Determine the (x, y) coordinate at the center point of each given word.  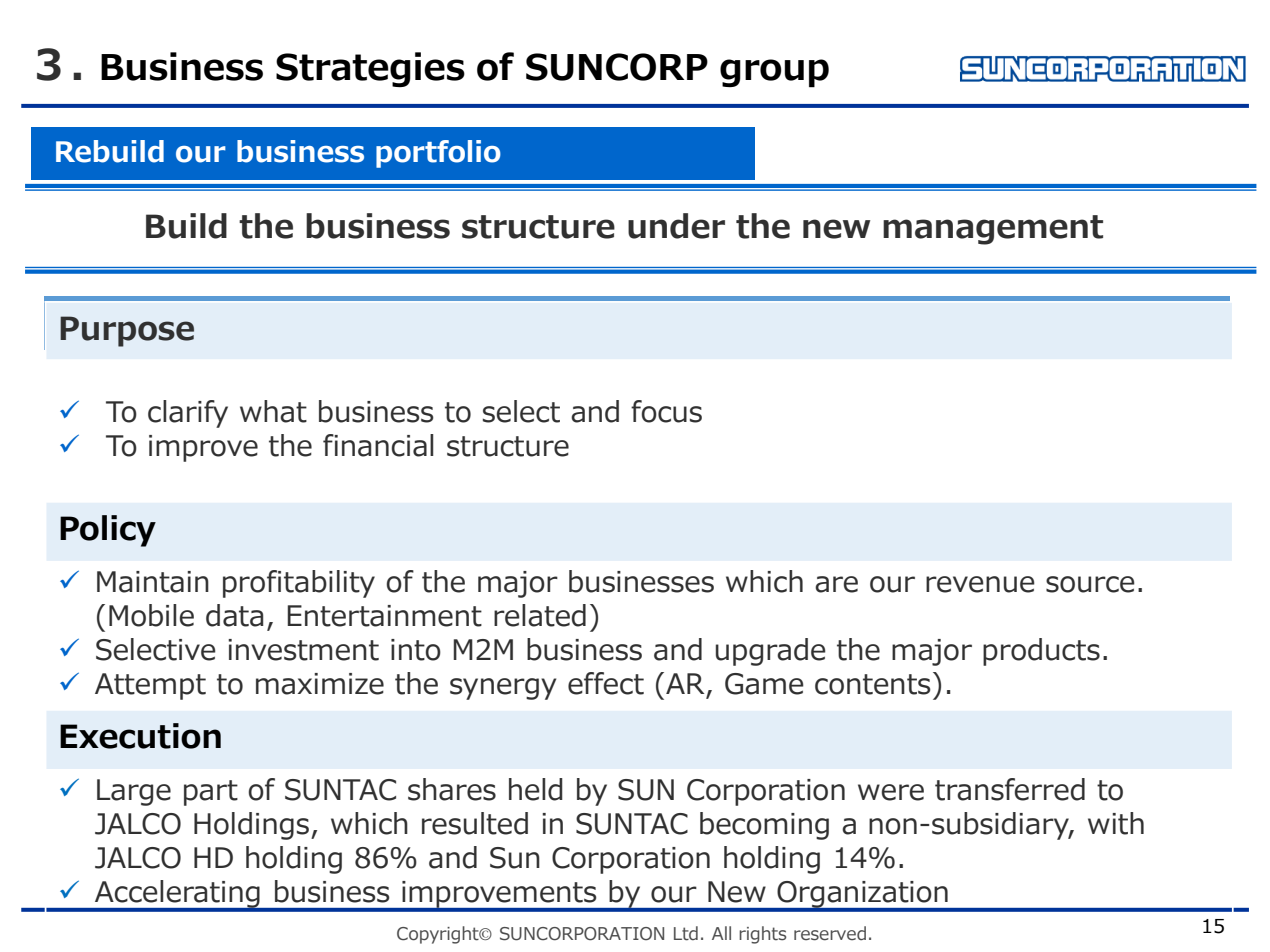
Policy (108, 531)
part (211, 793)
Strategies (370, 69)
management (993, 230)
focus (666, 411)
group (774, 73)
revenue (980, 584)
